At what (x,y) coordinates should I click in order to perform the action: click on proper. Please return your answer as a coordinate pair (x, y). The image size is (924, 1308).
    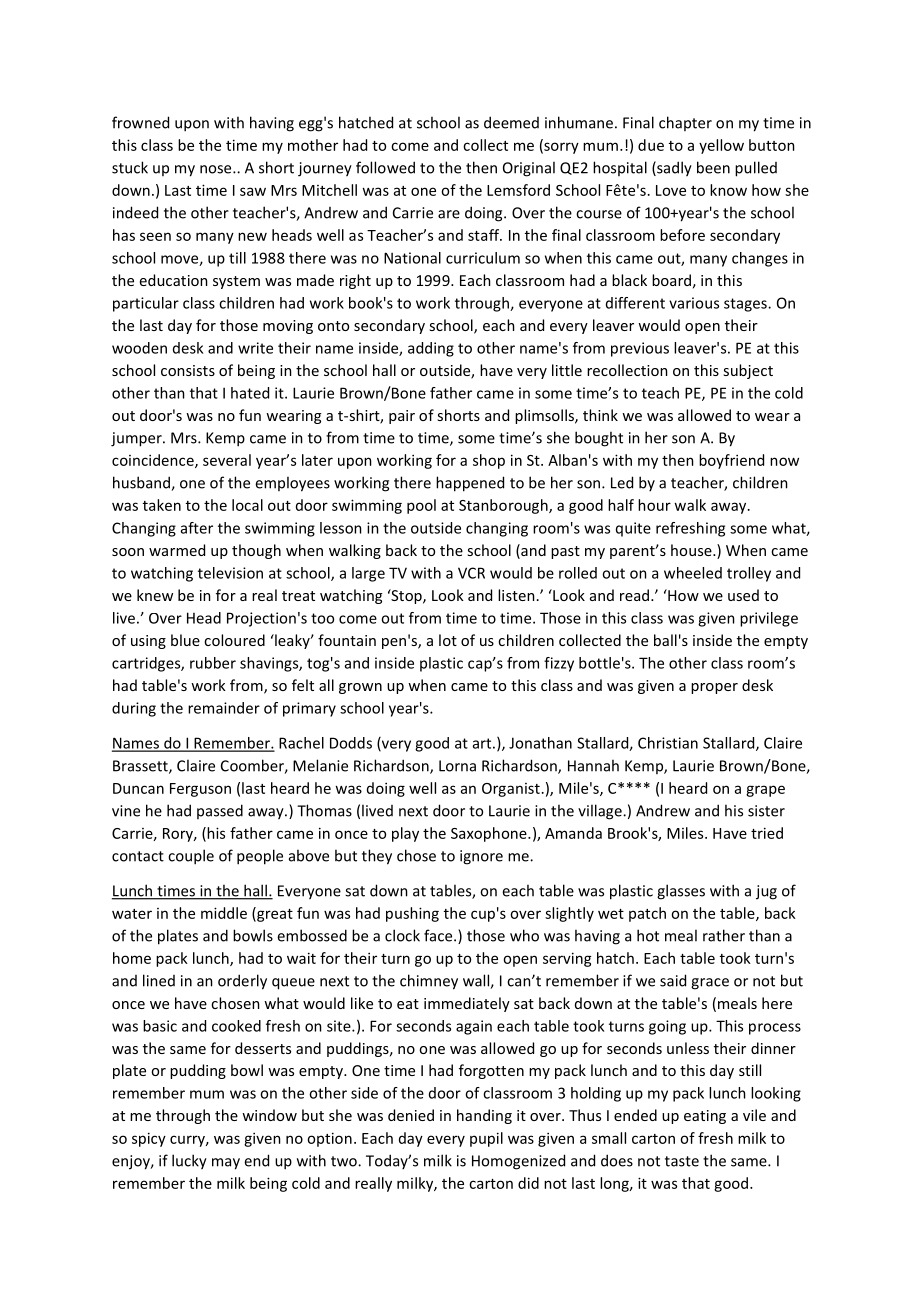
    Looking at the image, I should click on (714, 688).
